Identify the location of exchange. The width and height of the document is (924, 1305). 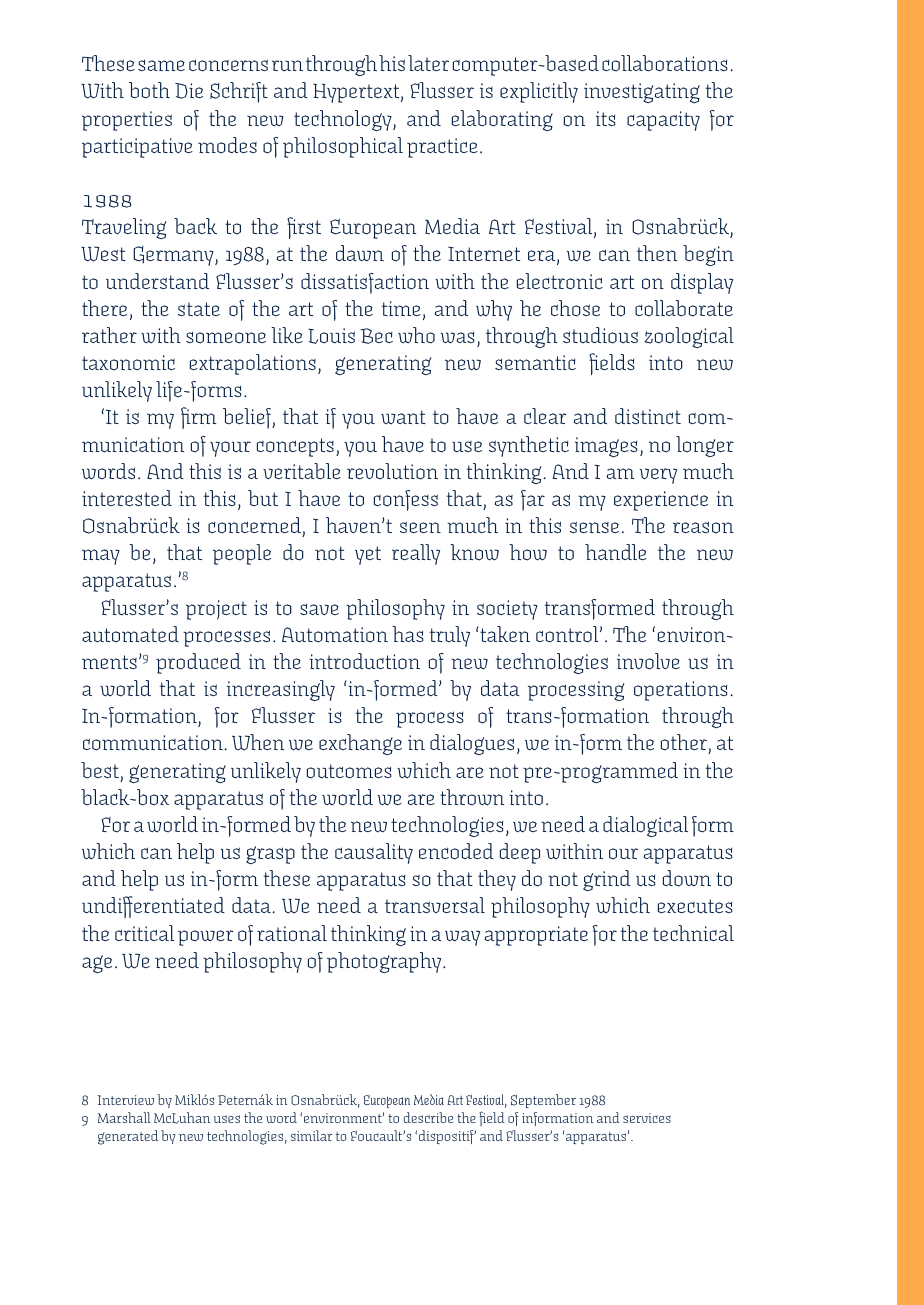
(360, 744).
